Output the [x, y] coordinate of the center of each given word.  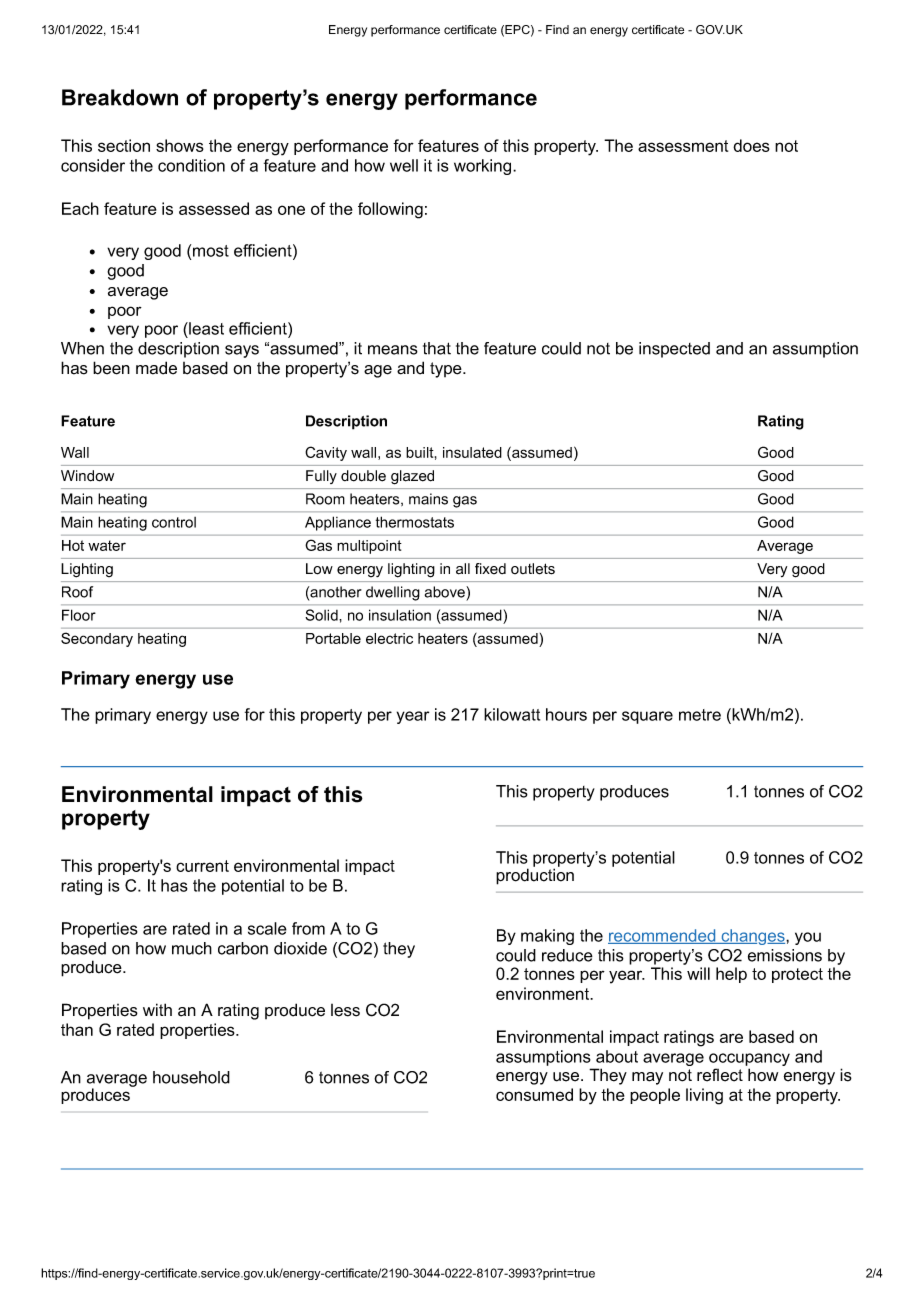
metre [700, 715]
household [191, 1077]
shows [180, 145]
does [751, 145]
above [446, 592]
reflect [720, 1075]
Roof [77, 592]
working [484, 167]
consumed [534, 1094]
